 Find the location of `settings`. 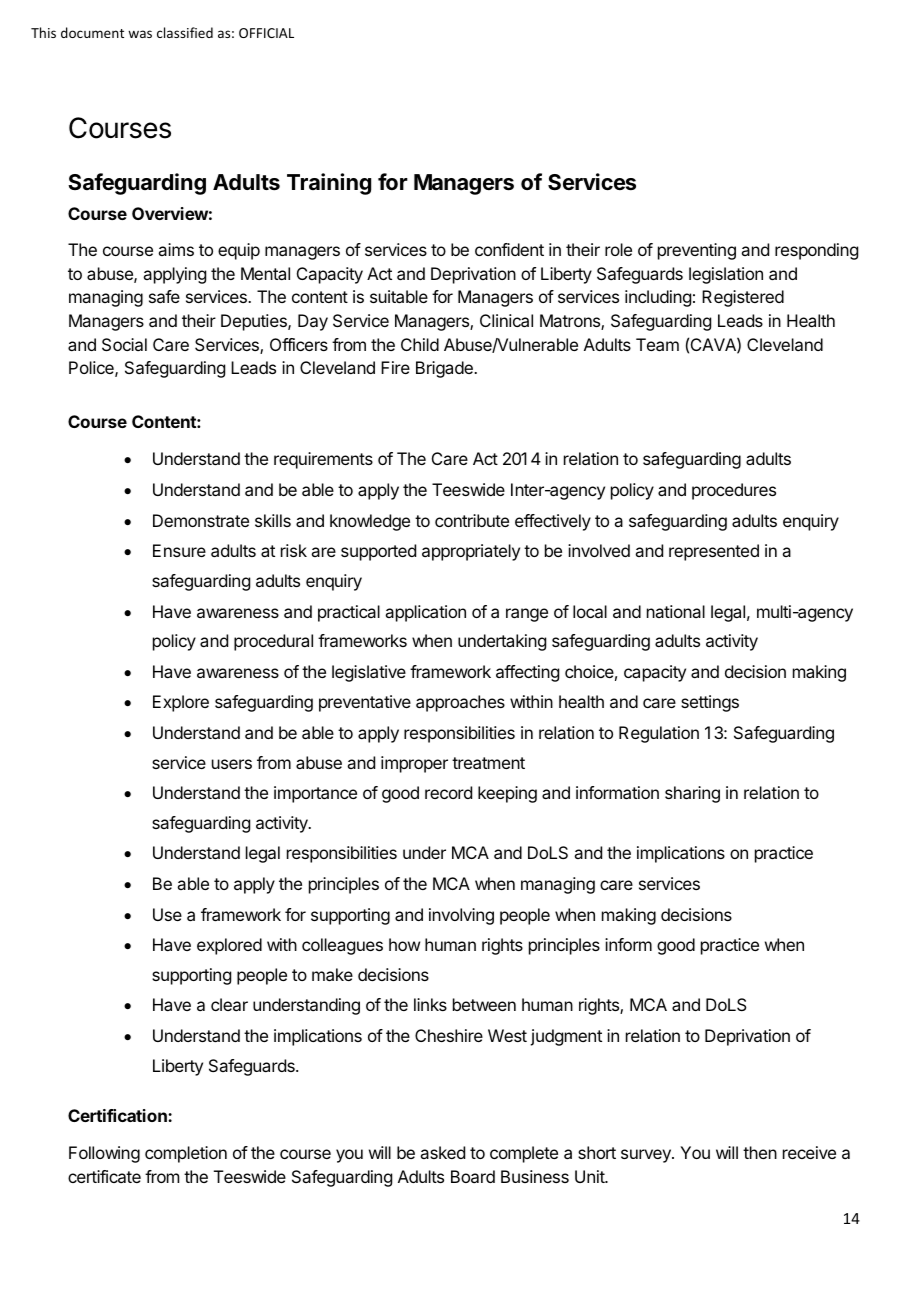

settings is located at coordinates (710, 703).
